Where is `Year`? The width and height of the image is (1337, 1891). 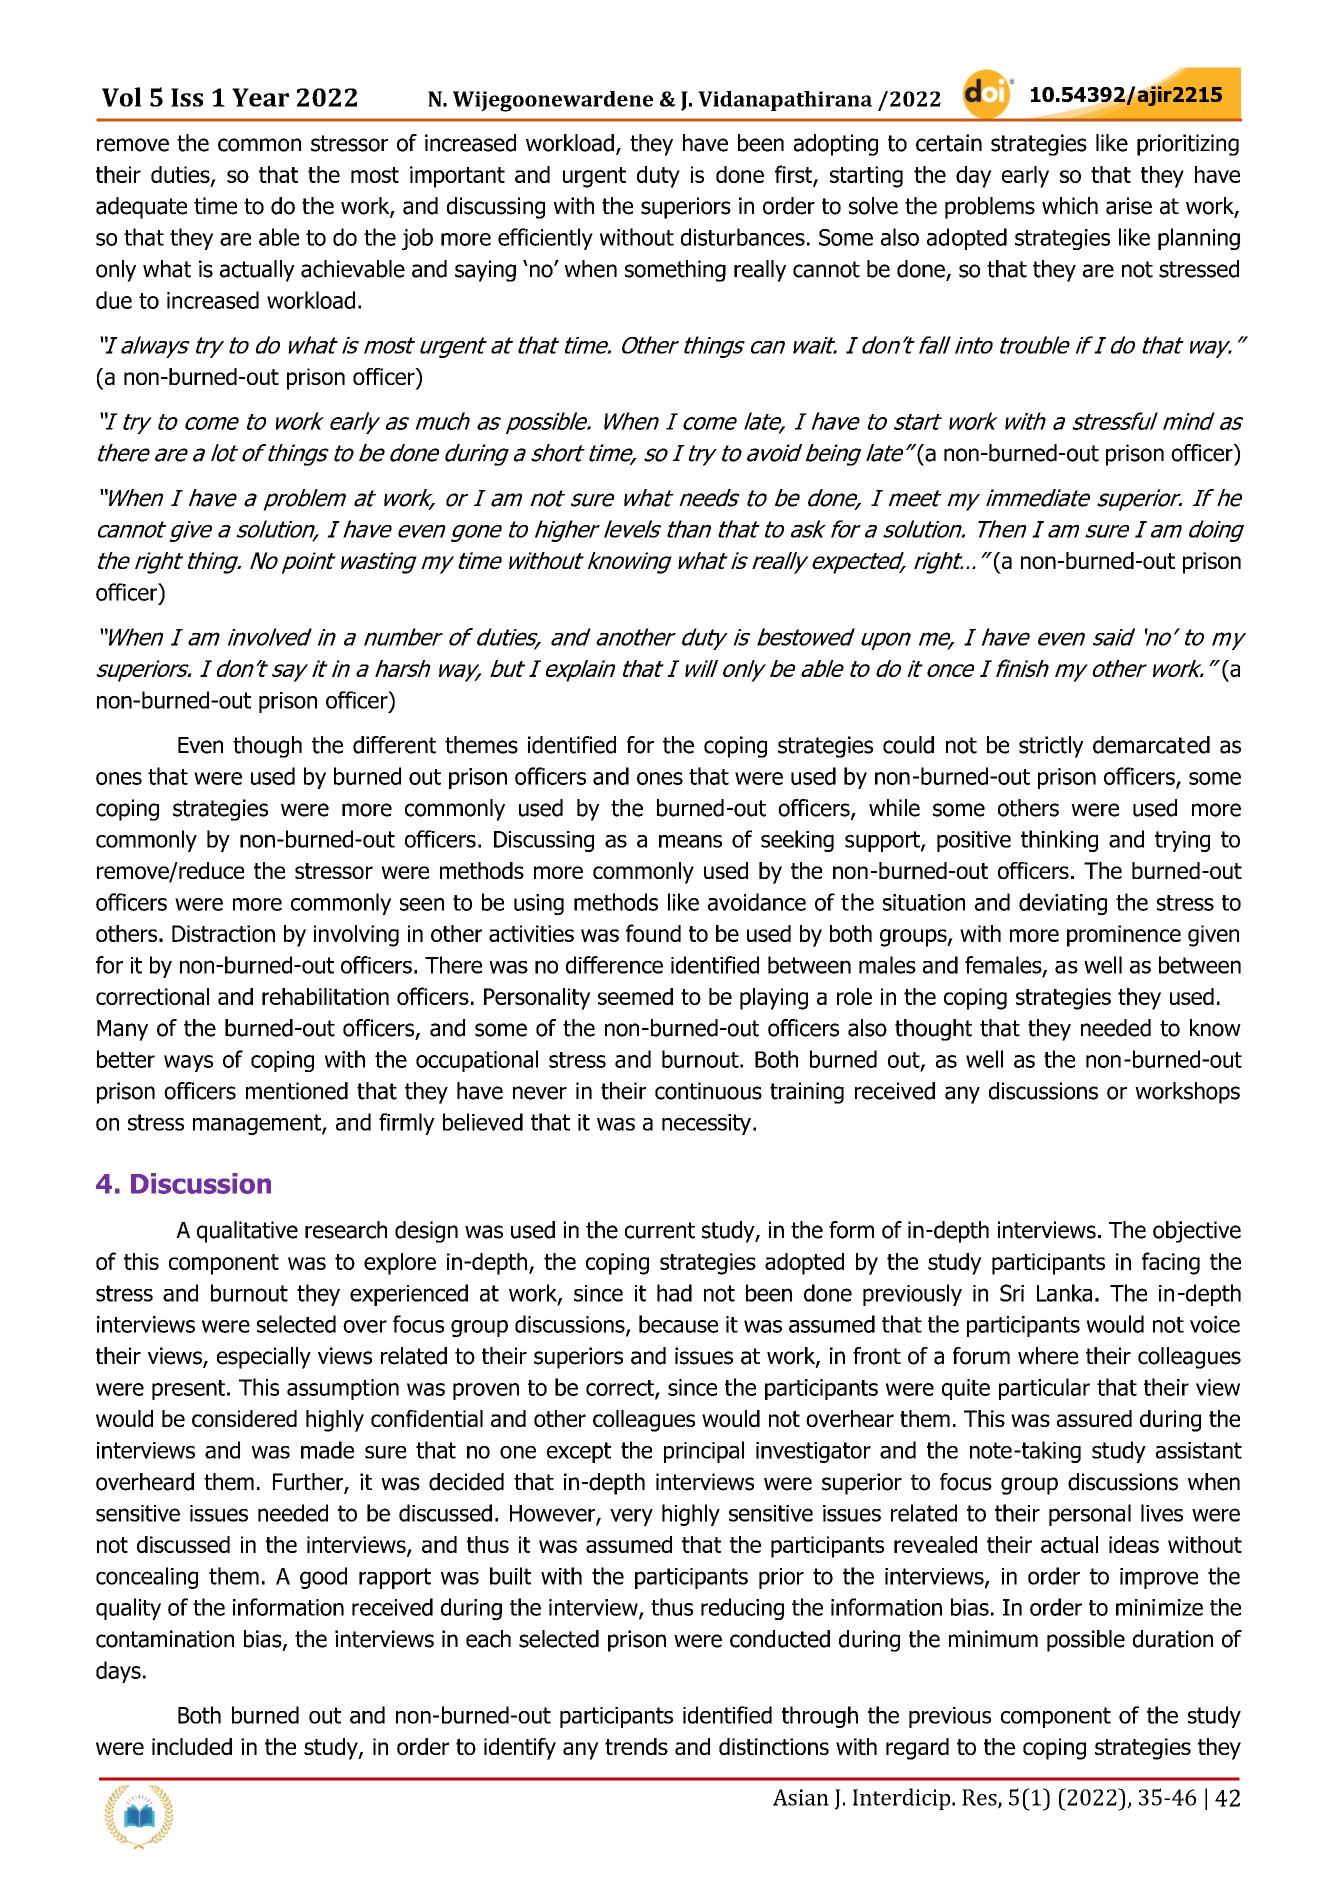 Year is located at coordinates (260, 97).
